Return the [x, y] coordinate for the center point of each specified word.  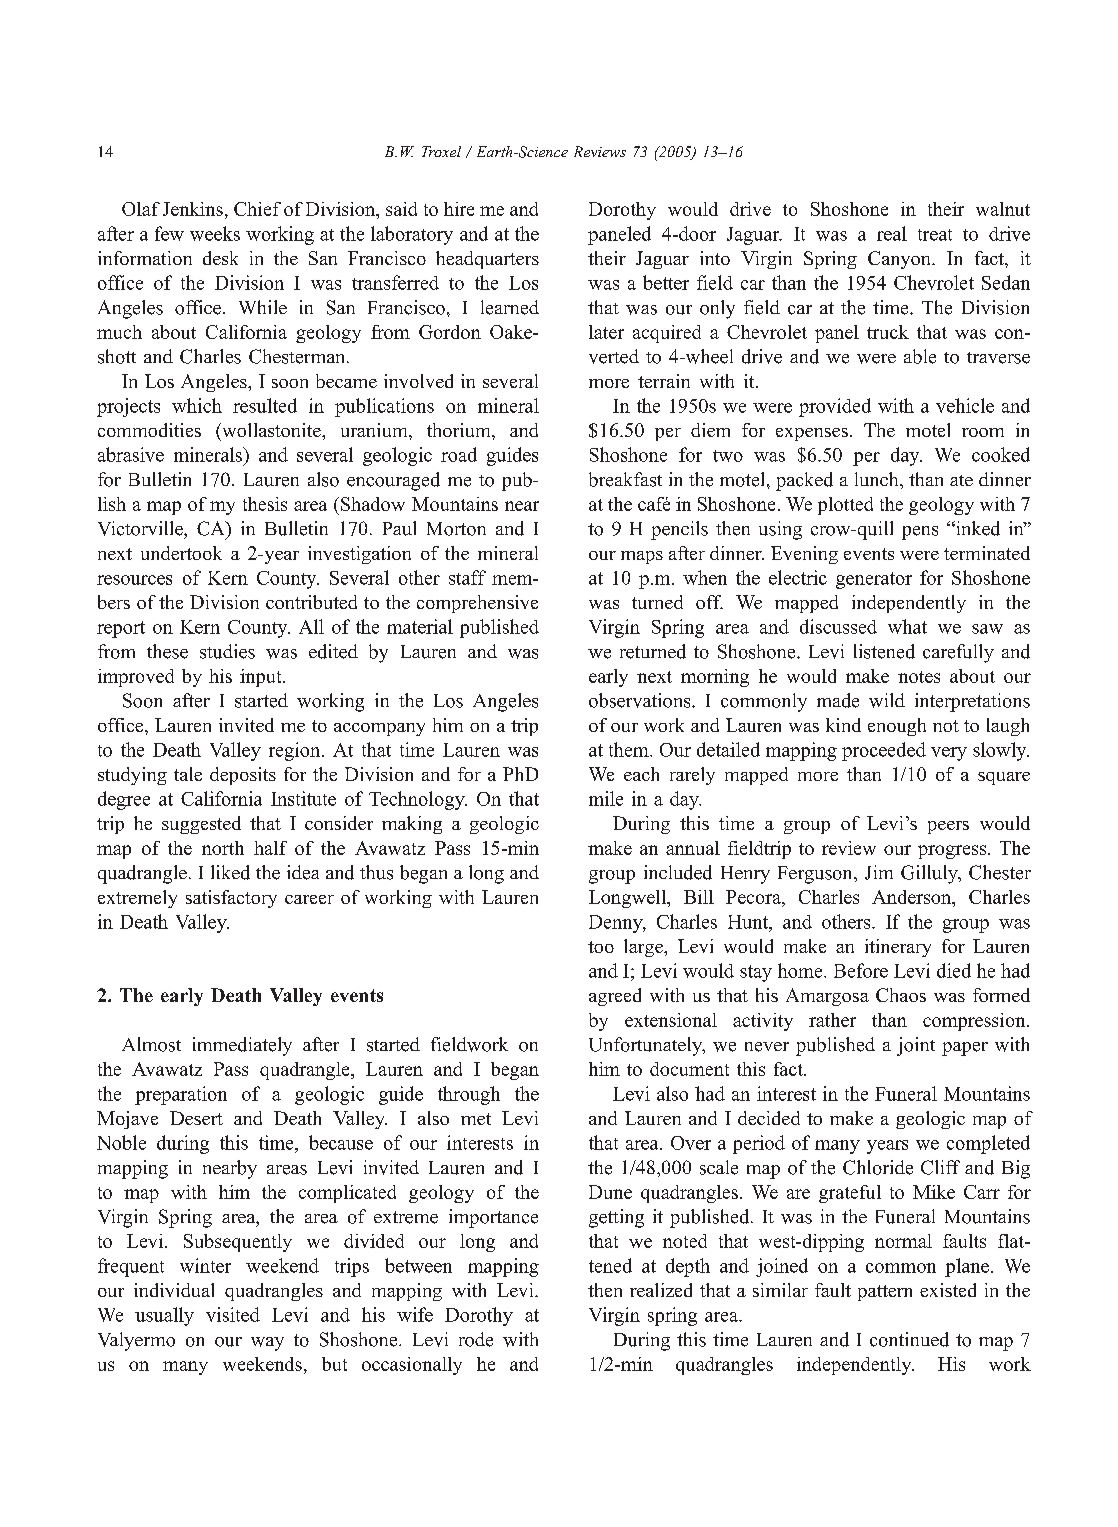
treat [935, 235]
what [907, 626]
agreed [615, 997]
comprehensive [477, 604]
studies [227, 651]
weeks [215, 233]
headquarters [487, 260]
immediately [242, 1046]
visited [233, 1314]
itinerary [898, 948]
